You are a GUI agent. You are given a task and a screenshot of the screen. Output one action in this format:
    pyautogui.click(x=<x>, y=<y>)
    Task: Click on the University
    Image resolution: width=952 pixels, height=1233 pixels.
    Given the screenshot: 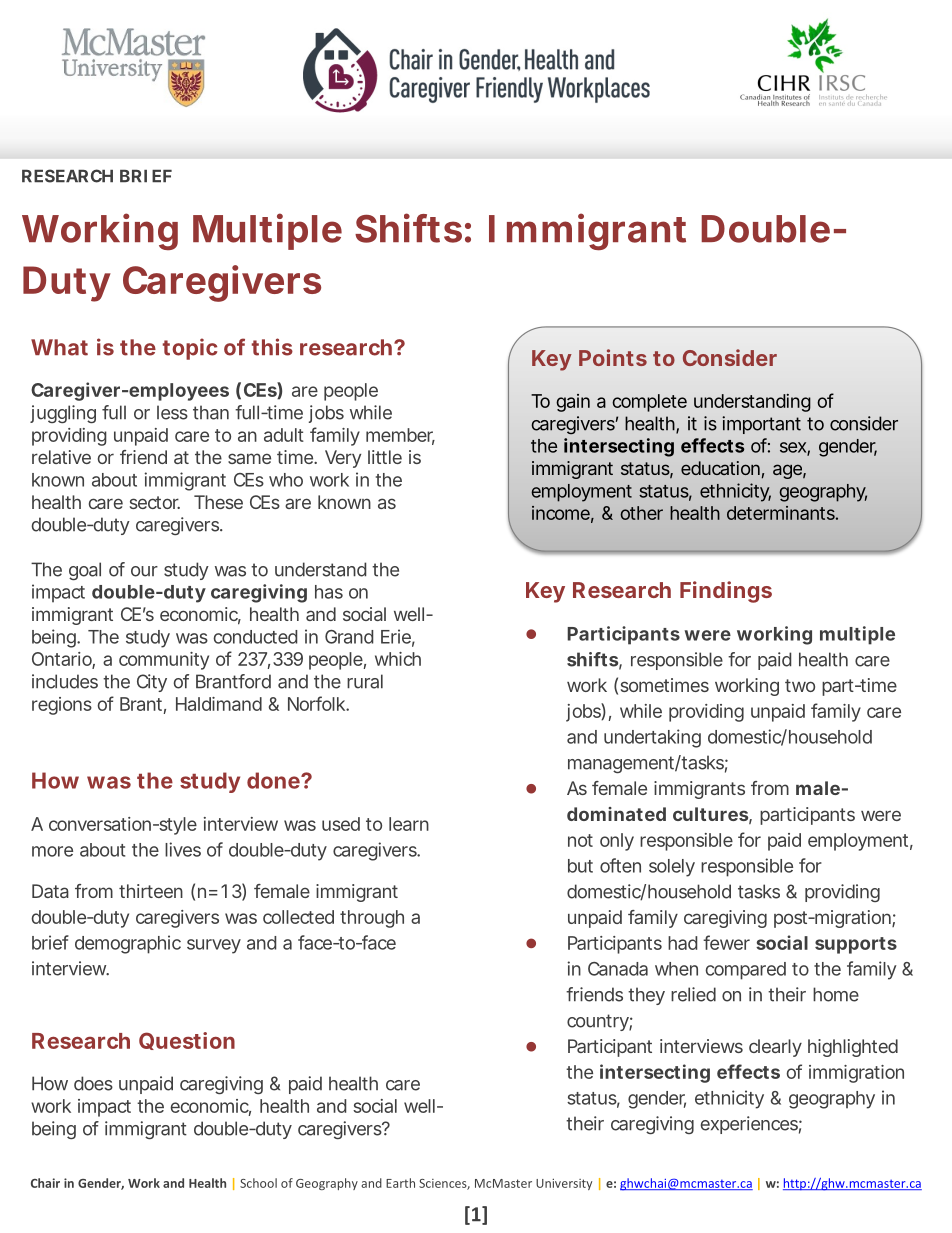 What is the action you would take?
    pyautogui.click(x=564, y=1184)
